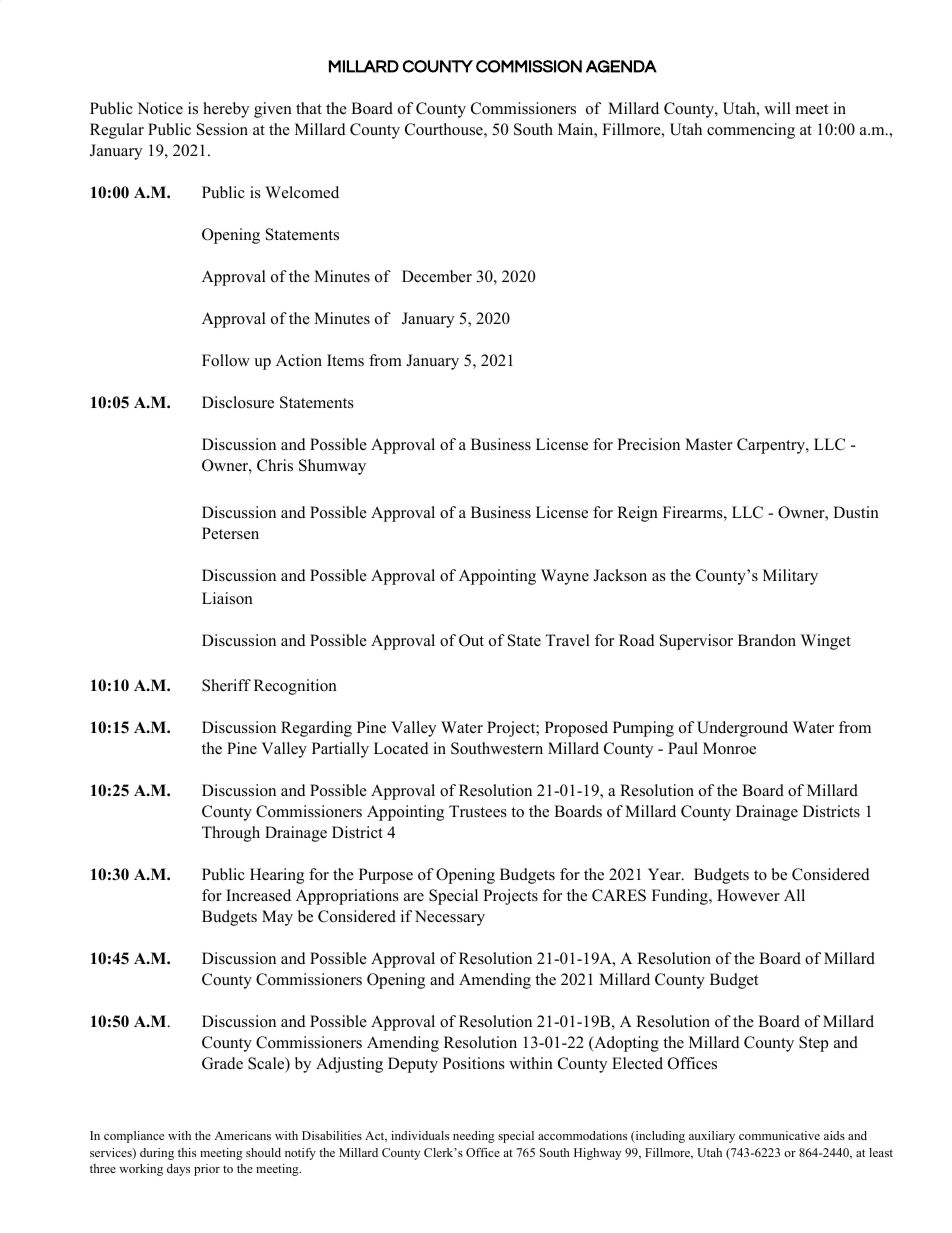  What do you see at coordinates (621, 66) in the screenshot?
I see `AGENDA` at bounding box center [621, 66].
